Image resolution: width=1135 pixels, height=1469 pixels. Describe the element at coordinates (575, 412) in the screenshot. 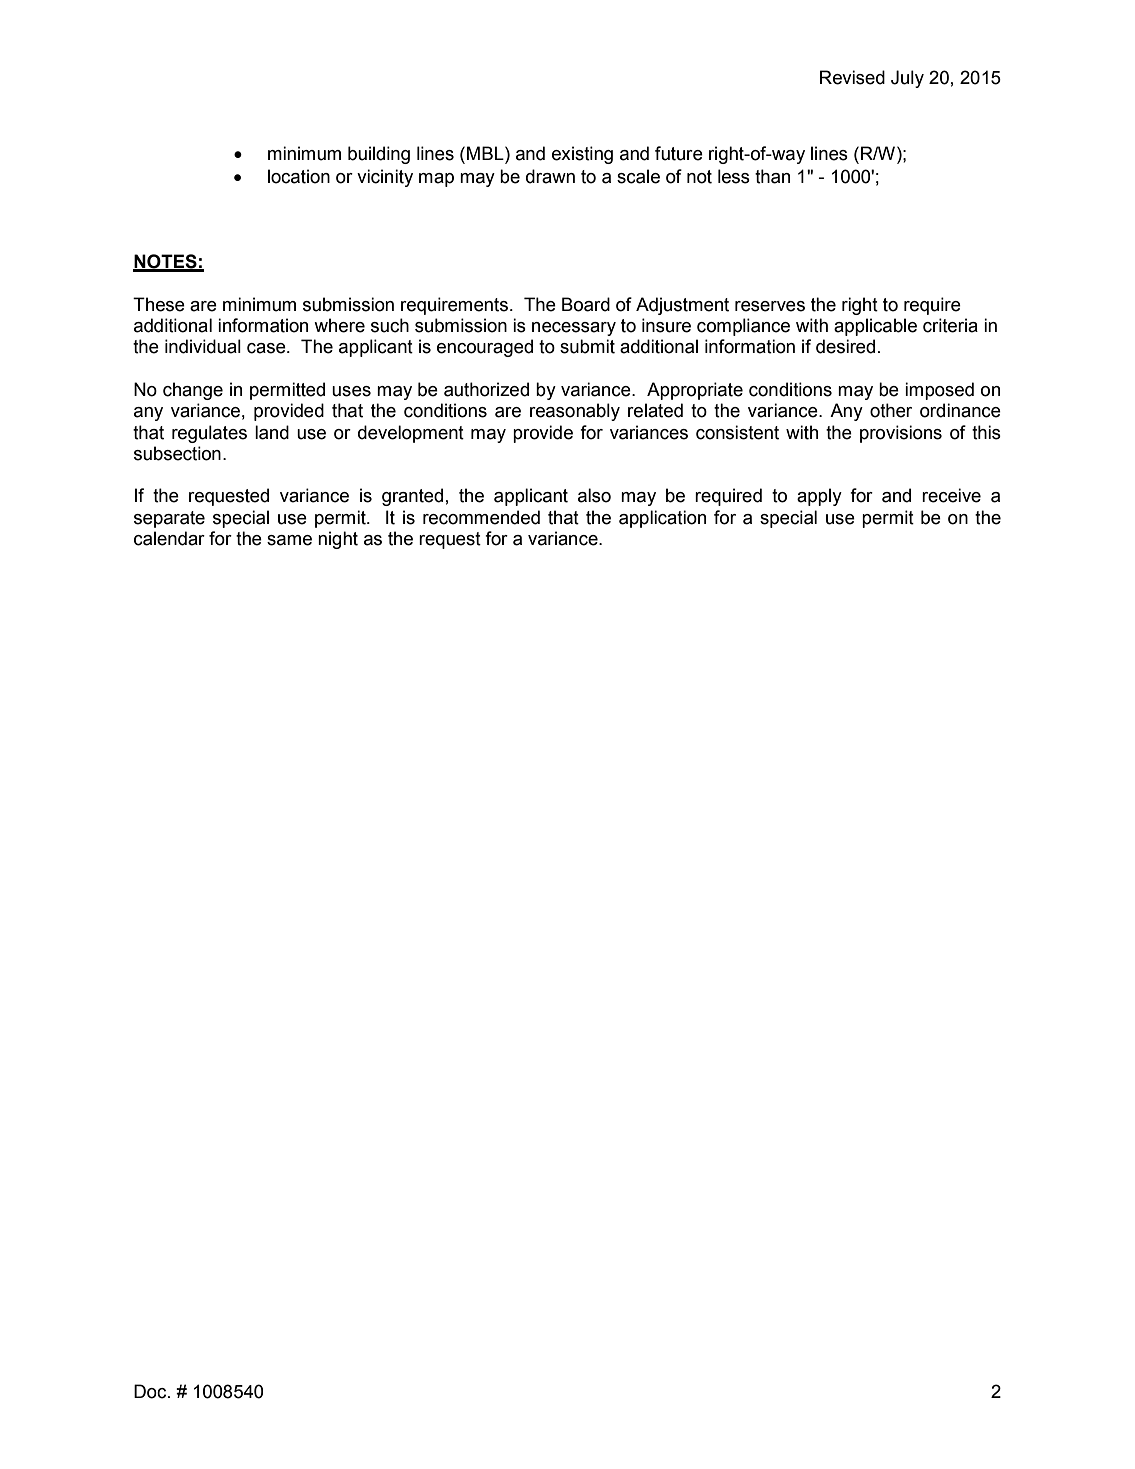

I see `reasonably` at that location.
